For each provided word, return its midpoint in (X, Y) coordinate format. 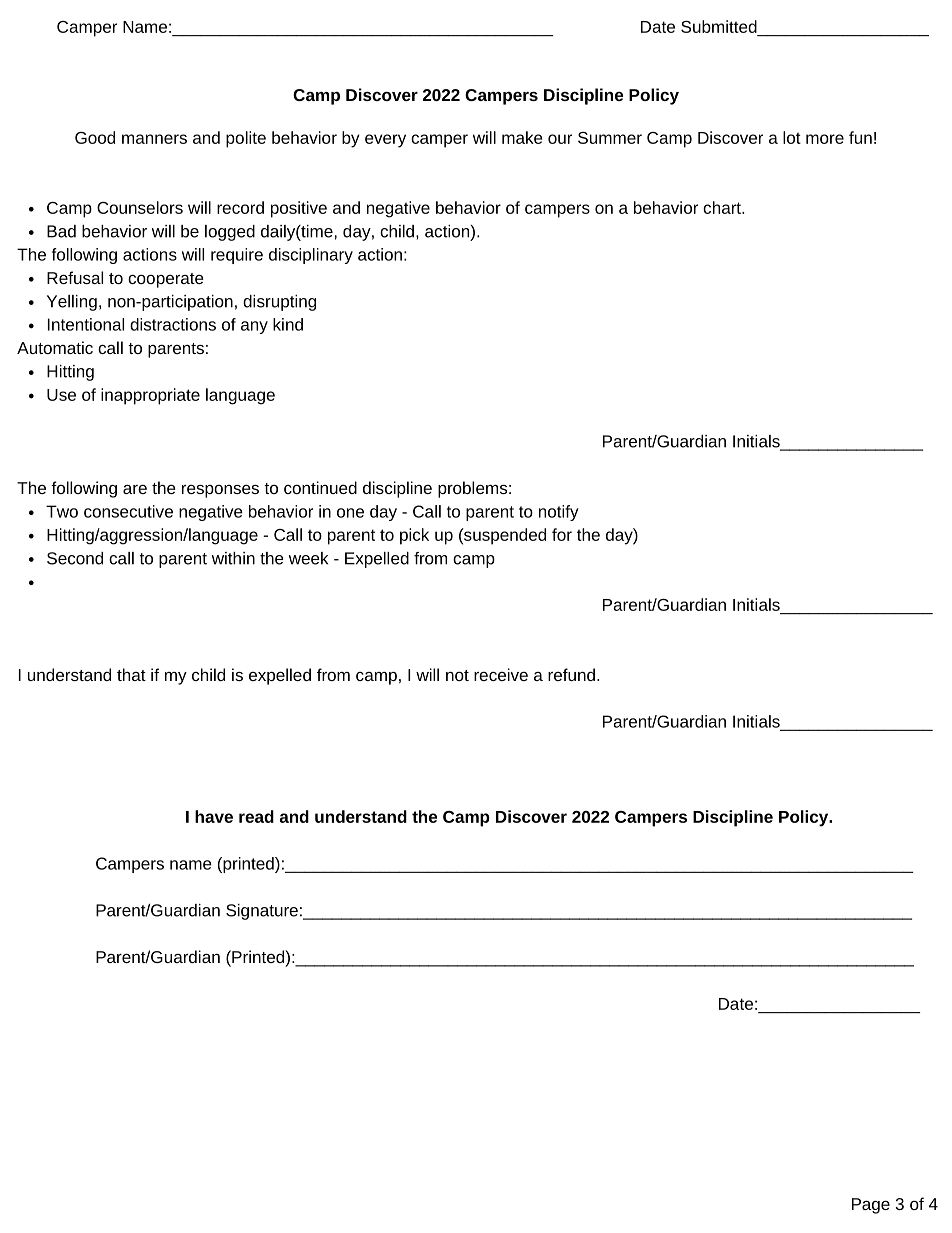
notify (559, 513)
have (214, 816)
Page (871, 1206)
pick (414, 536)
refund (571, 674)
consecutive (128, 511)
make (522, 137)
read (256, 816)
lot (792, 137)
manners (154, 139)
